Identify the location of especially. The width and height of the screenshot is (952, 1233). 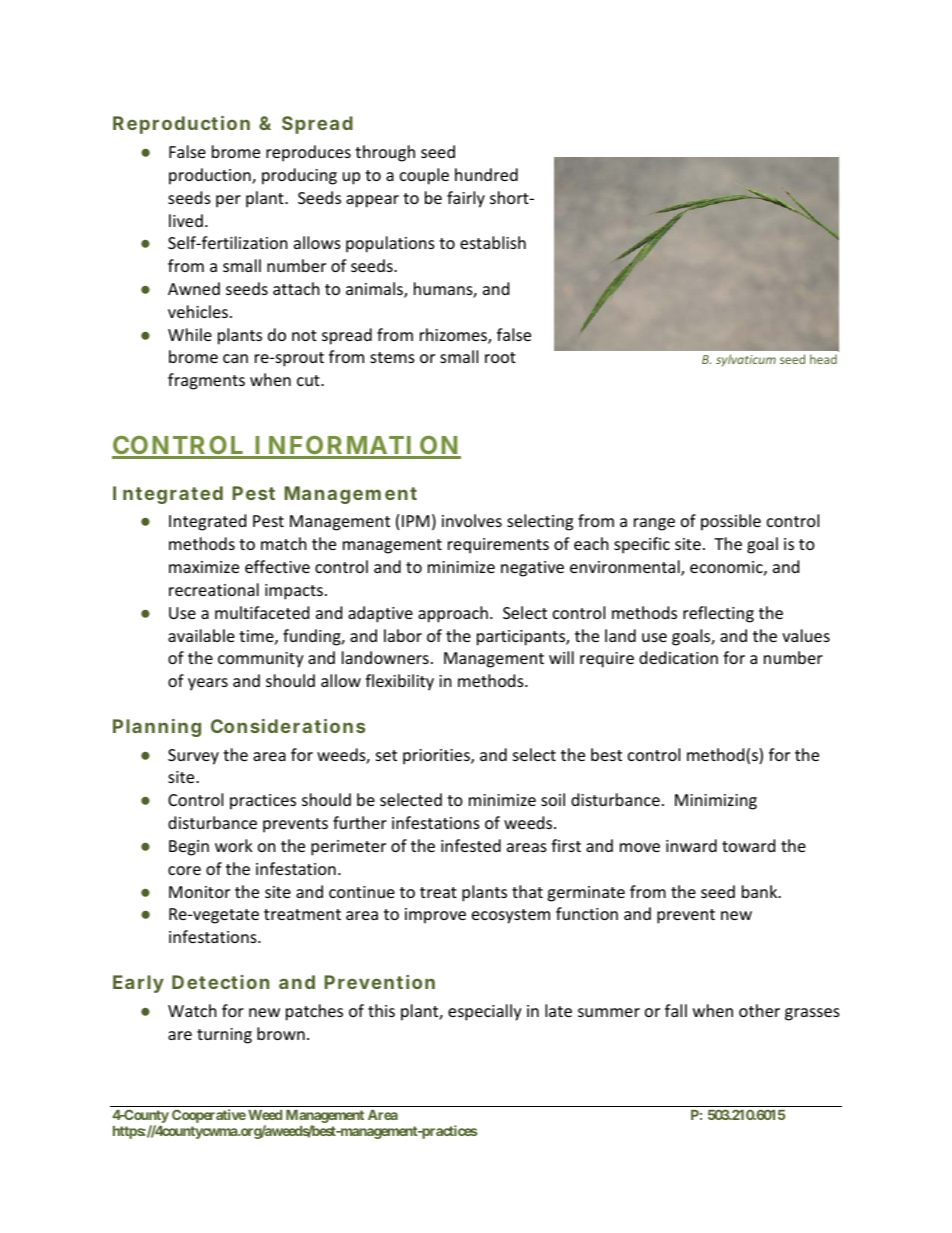
(485, 1012).
